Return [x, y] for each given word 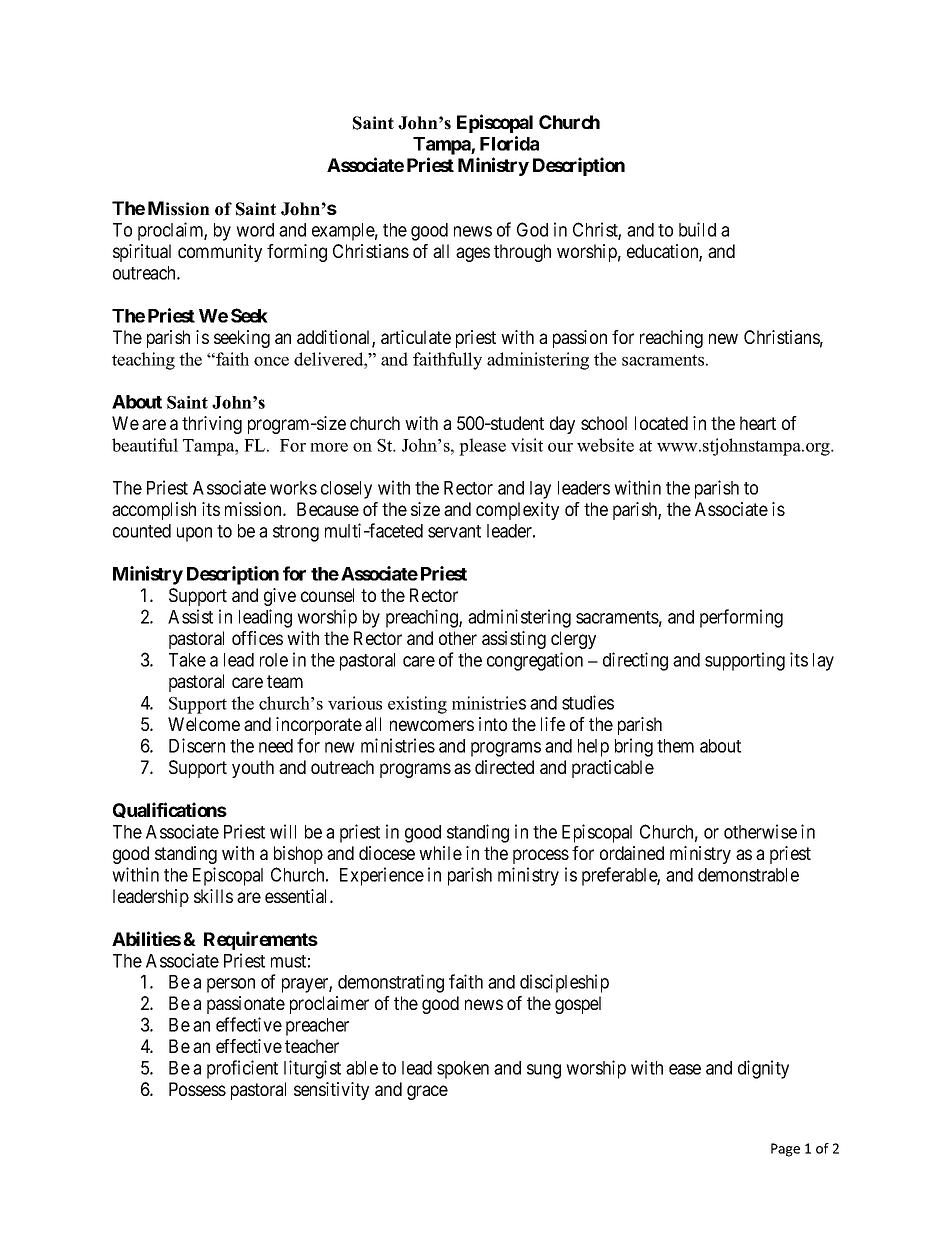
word [255, 230]
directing [635, 661]
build [697, 229]
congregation [535, 661]
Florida [509, 143]
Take [187, 660]
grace [427, 1092]
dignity [763, 1069]
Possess [197, 1089]
